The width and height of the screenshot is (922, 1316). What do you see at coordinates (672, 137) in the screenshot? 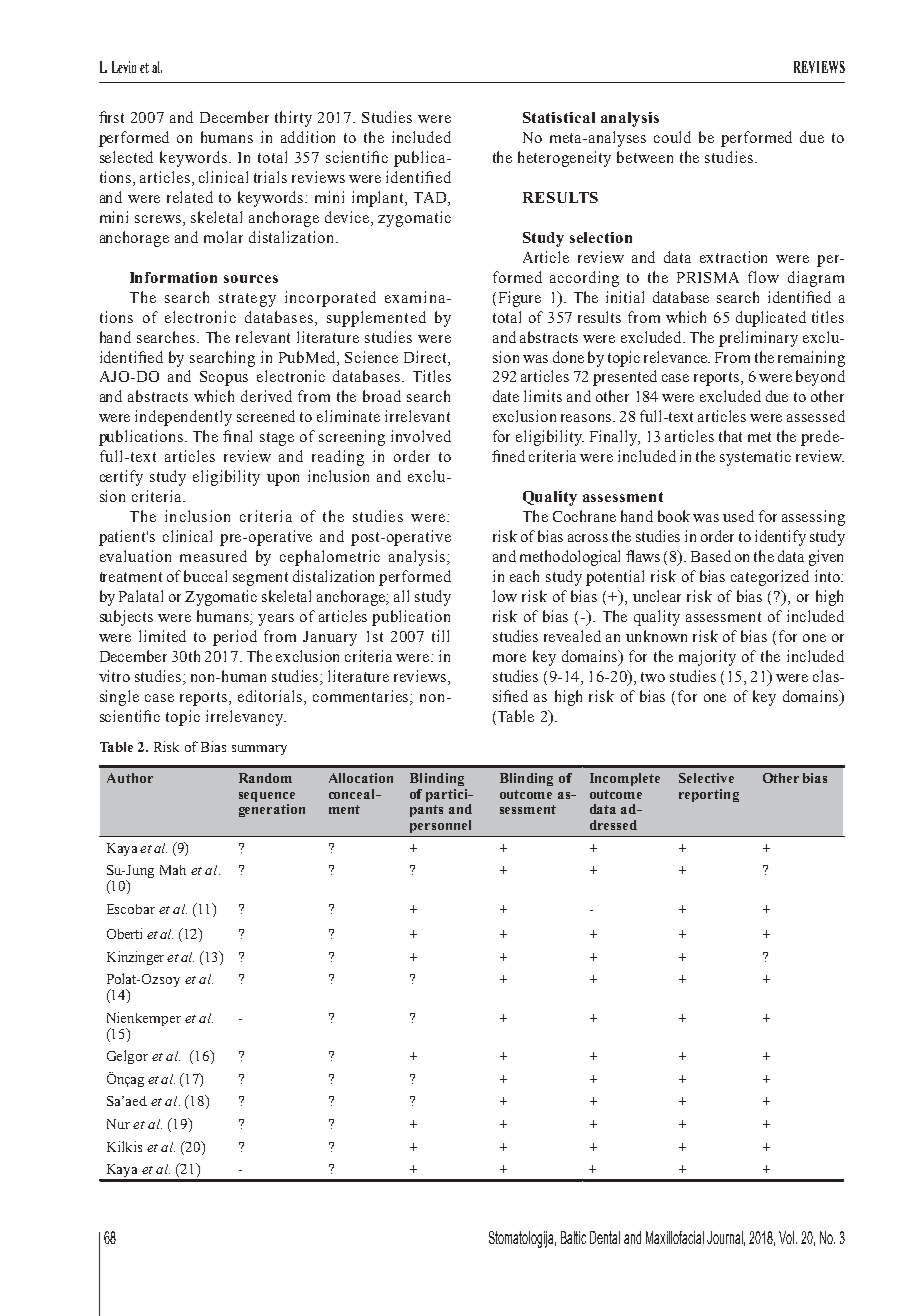
I see `could` at bounding box center [672, 137].
